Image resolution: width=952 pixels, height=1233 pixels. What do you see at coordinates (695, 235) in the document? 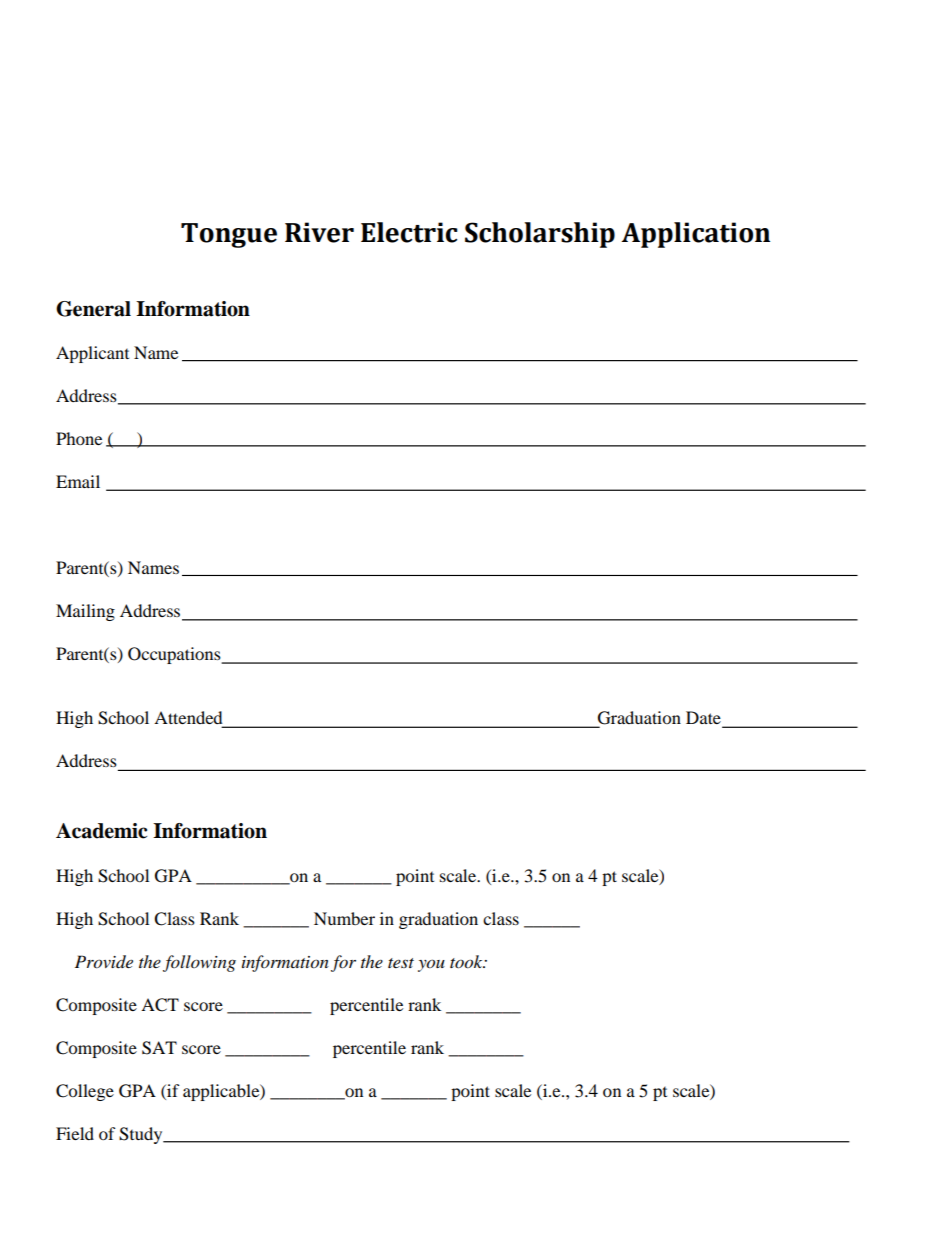
I see `Application` at bounding box center [695, 235].
